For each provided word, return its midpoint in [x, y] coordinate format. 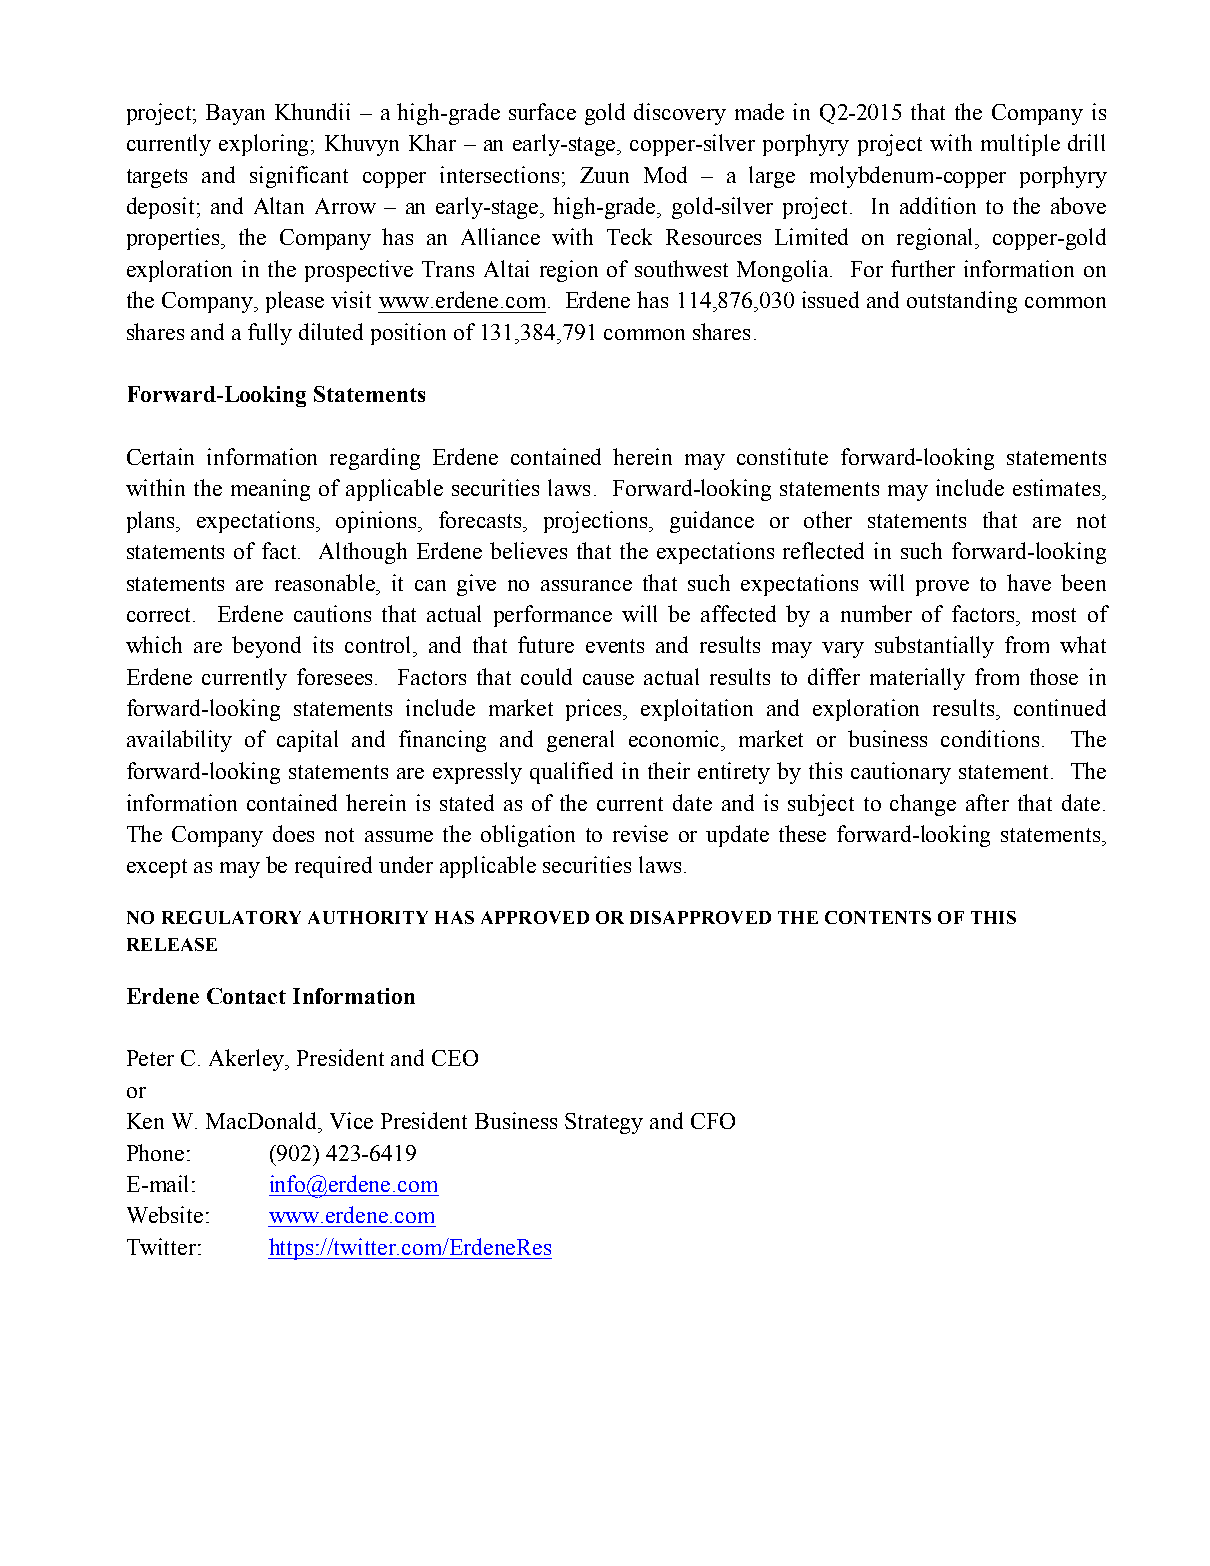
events [615, 646]
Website [165, 1214]
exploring [265, 145]
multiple [1020, 145]
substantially [934, 647]
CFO [713, 1121]
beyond [266, 647]
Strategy [604, 1123]
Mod [665, 174]
